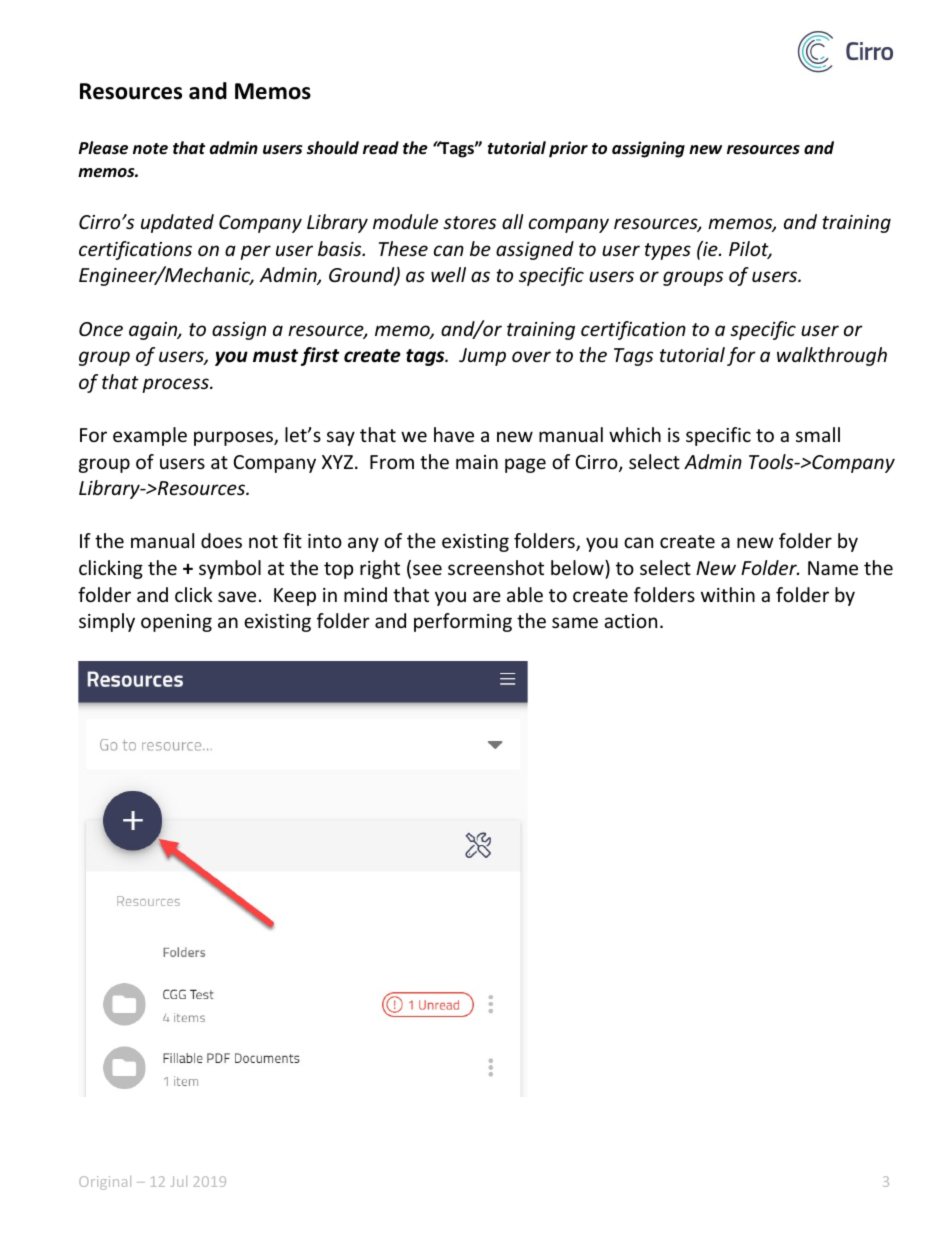  What do you see at coordinates (463, 622) in the page?
I see `performing` at bounding box center [463, 622].
